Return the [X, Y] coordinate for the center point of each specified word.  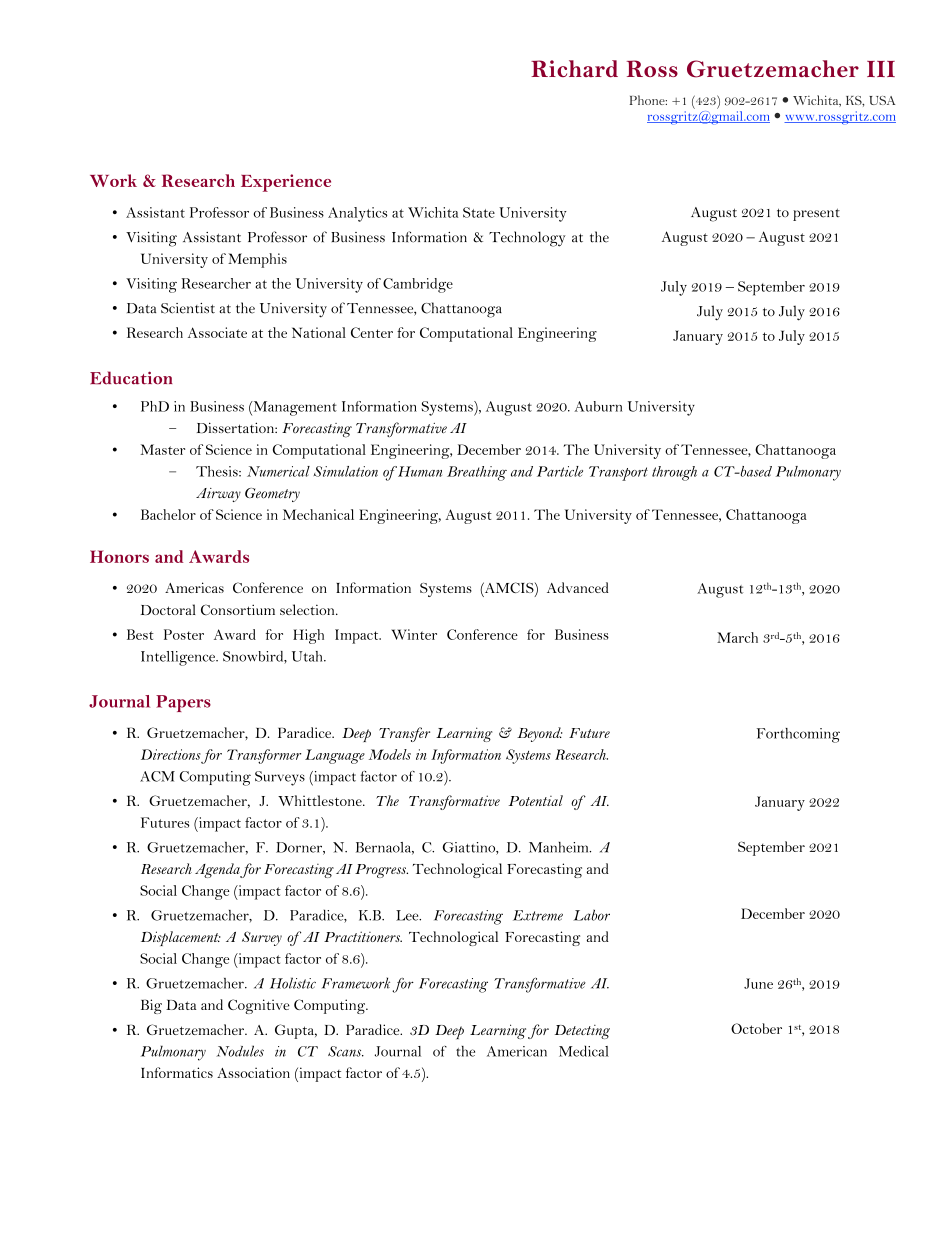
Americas [194, 587]
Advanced [578, 587]
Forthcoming [798, 735]
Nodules [240, 1051]
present [816, 214]
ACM [157, 776]
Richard [574, 69]
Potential [536, 800]
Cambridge [418, 285]
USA [882, 100]
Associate [217, 332]
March [737, 637]
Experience [286, 183]
